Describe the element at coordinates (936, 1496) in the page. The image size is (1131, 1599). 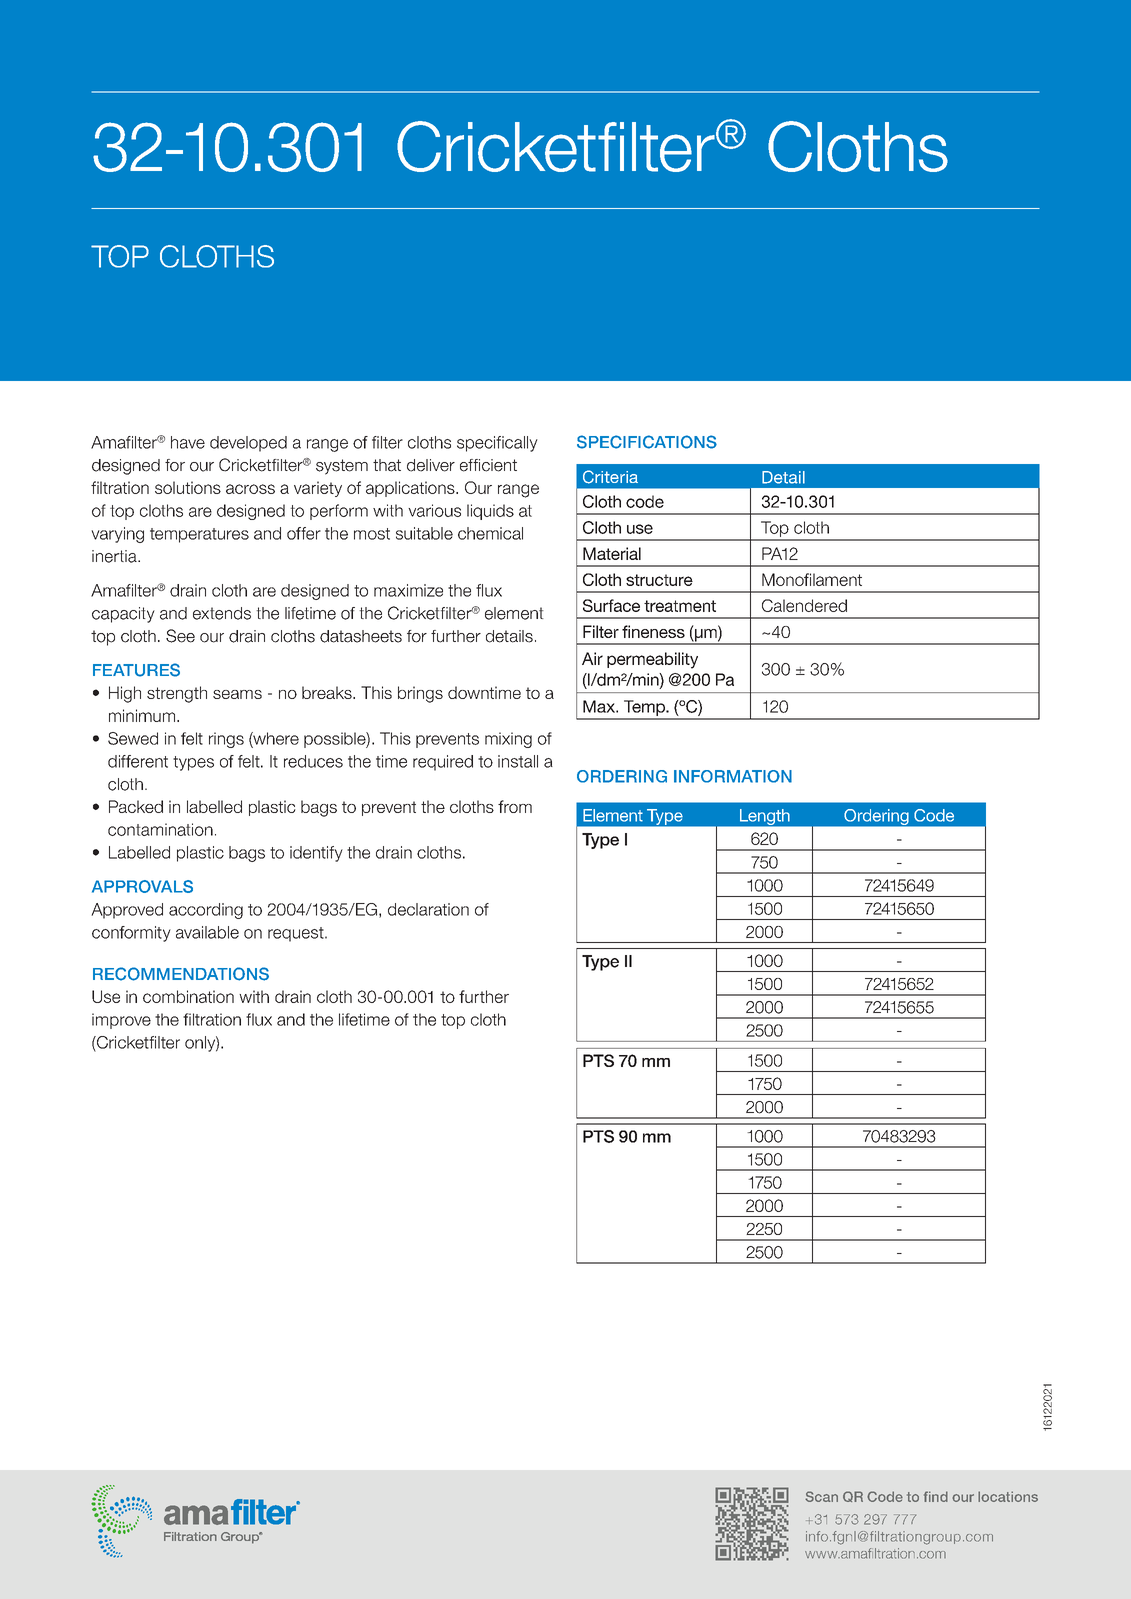
I see `find` at that location.
